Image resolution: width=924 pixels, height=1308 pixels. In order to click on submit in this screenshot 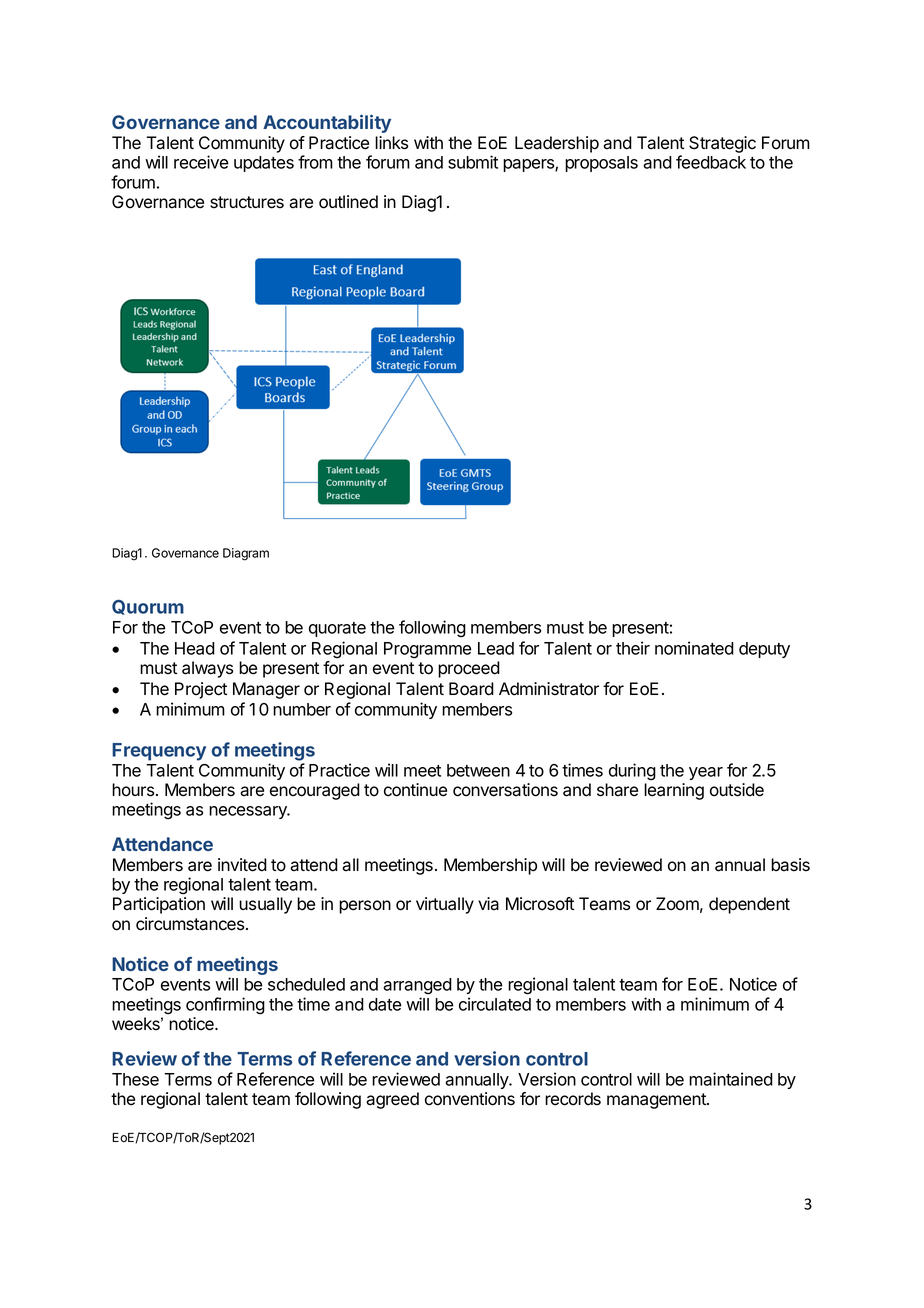, I will do `click(473, 162)`.
